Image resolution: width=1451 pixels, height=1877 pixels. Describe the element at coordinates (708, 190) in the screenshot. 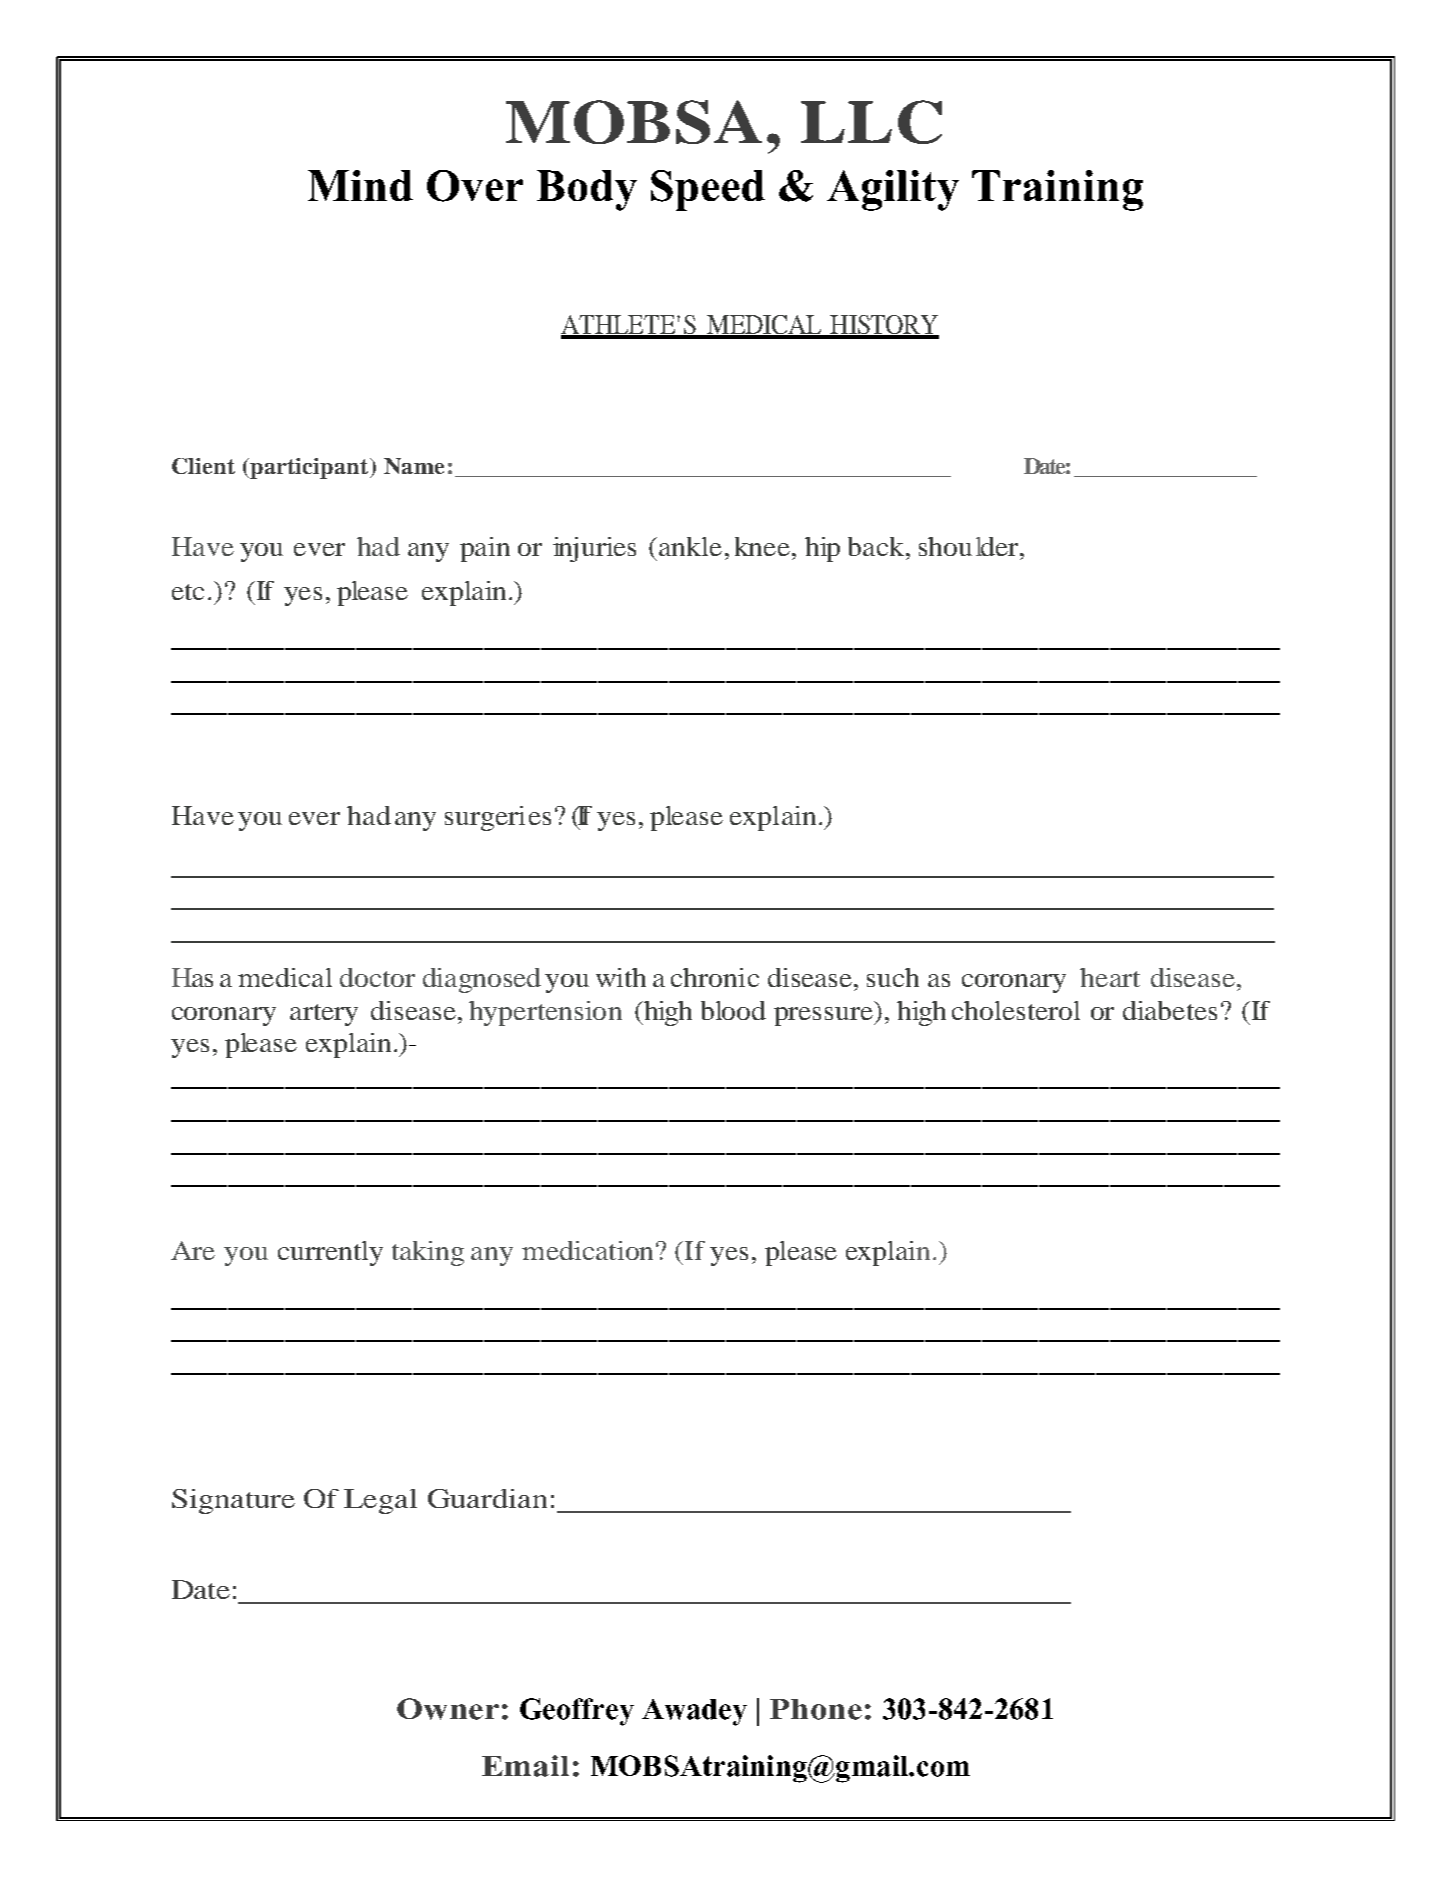

I see `Speed` at that location.
